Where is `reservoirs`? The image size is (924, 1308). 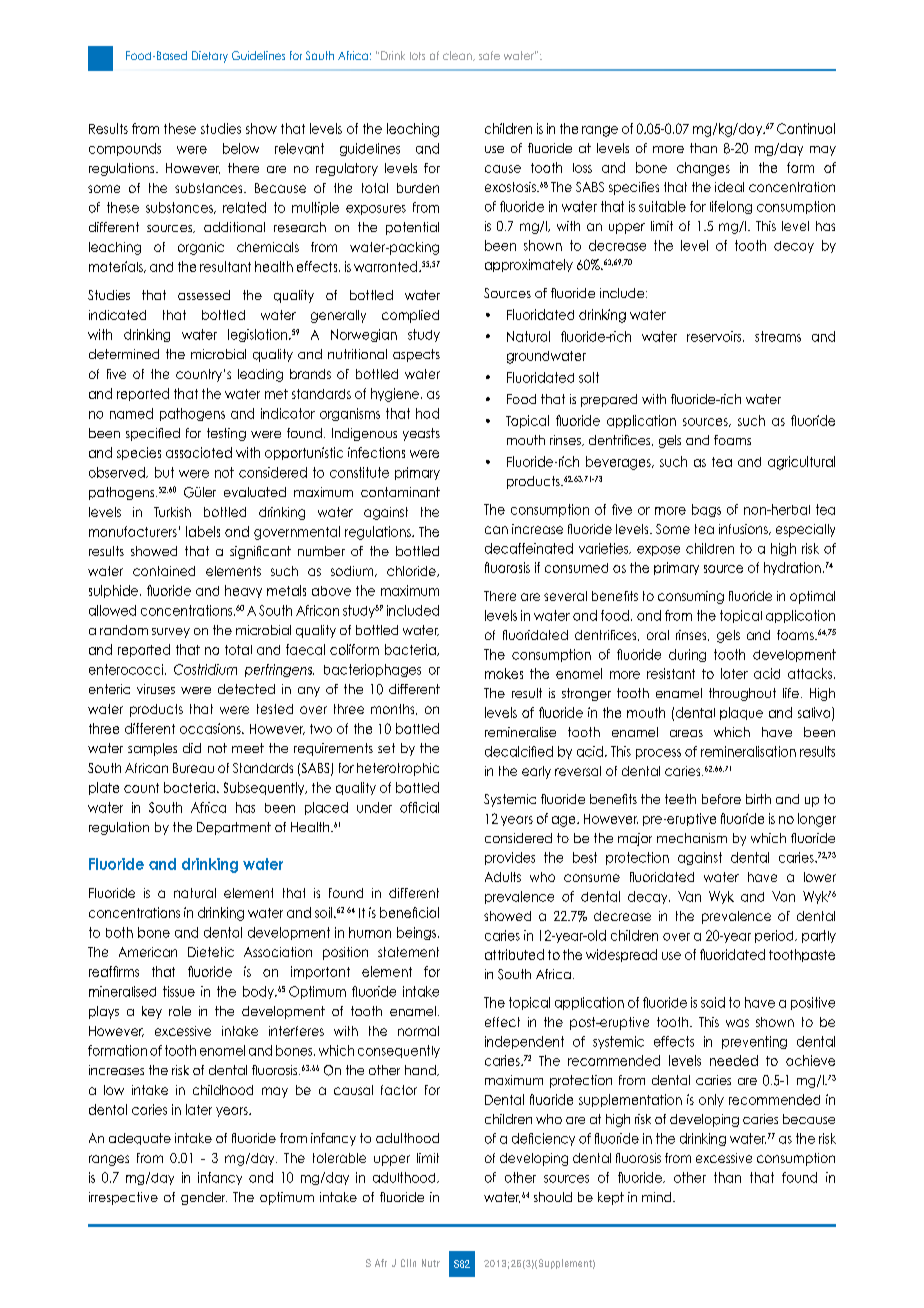 reservoirs is located at coordinates (715, 336).
